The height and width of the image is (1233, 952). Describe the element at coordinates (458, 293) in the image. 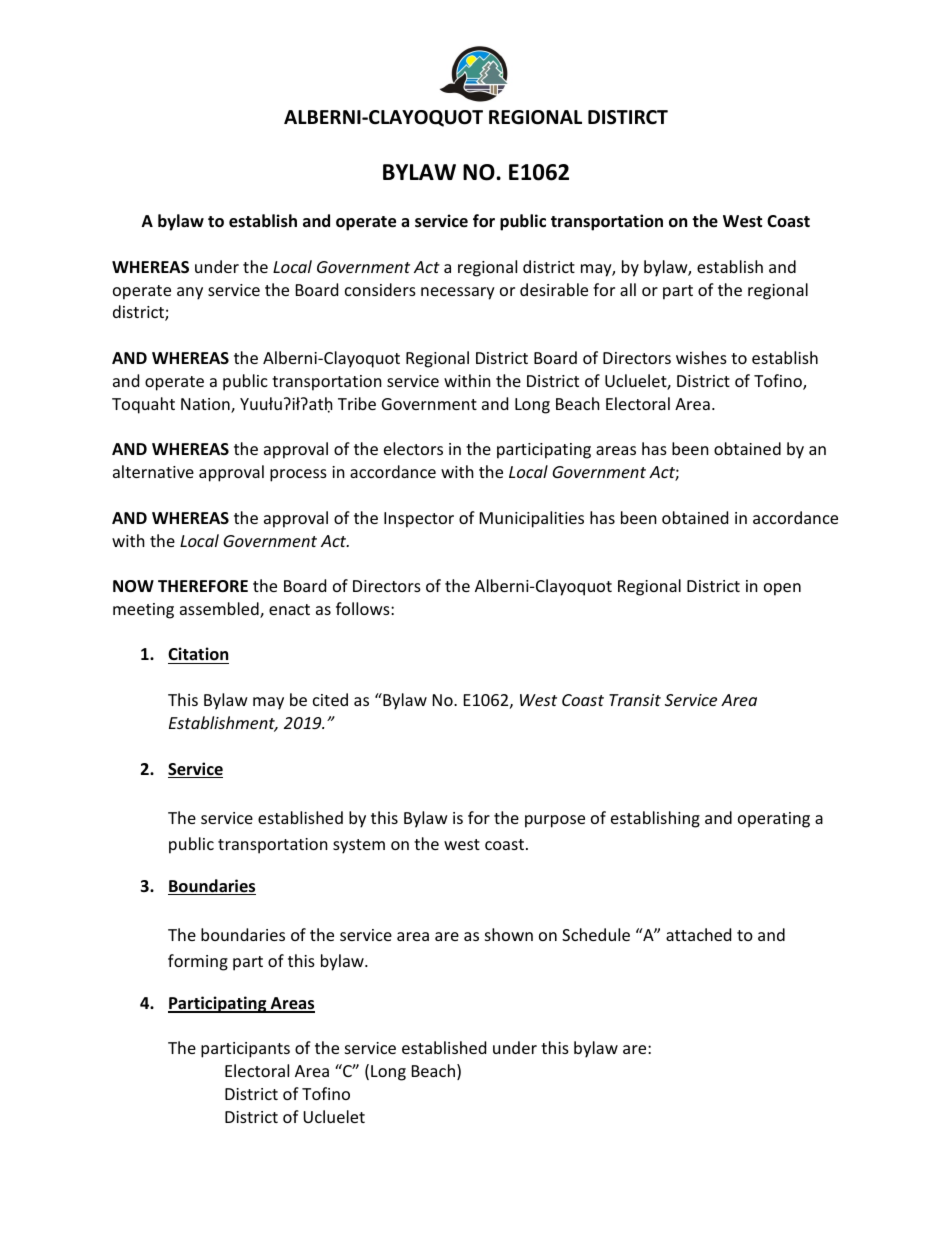

I see `necessary` at that location.
